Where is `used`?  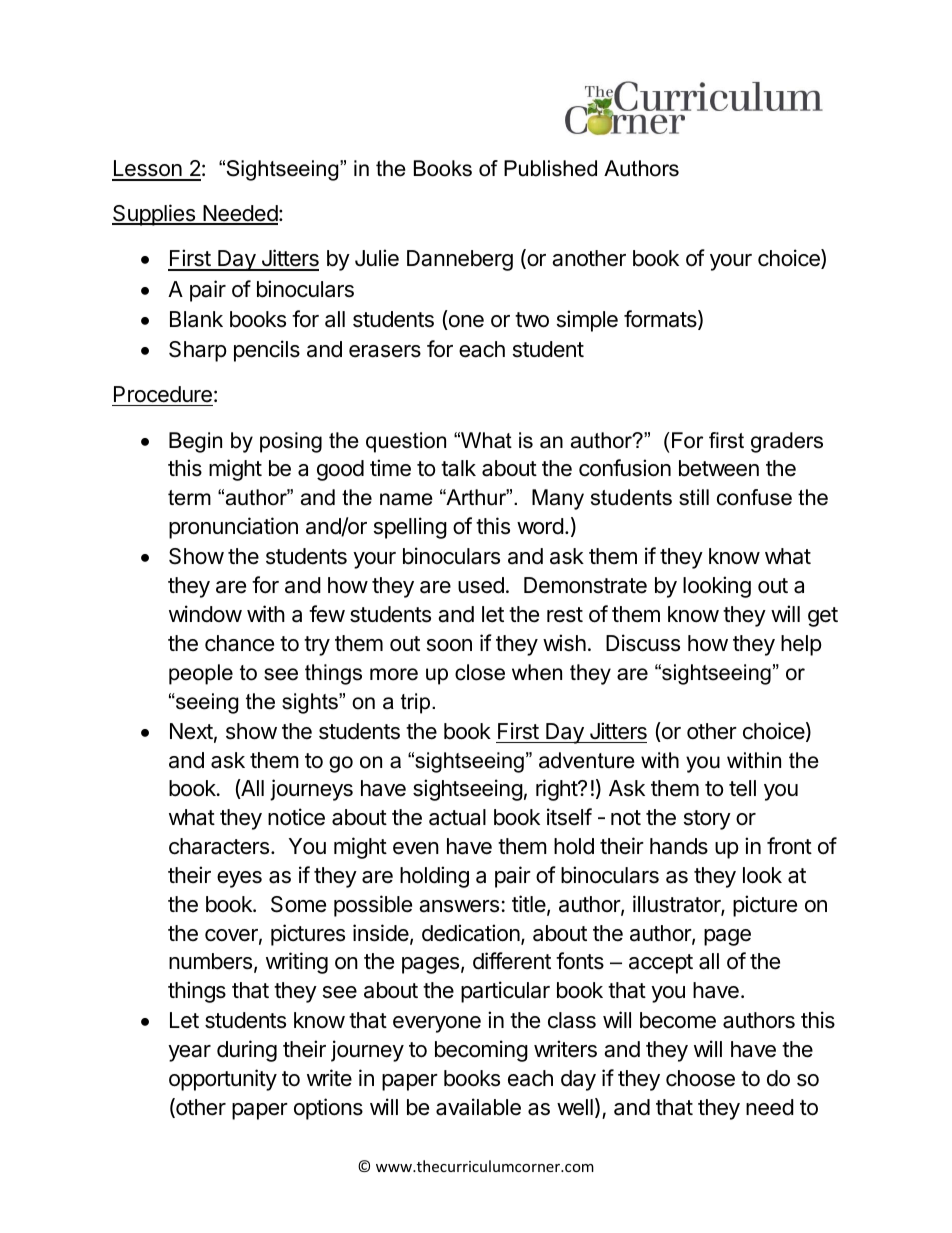
used is located at coordinates (481, 585).
